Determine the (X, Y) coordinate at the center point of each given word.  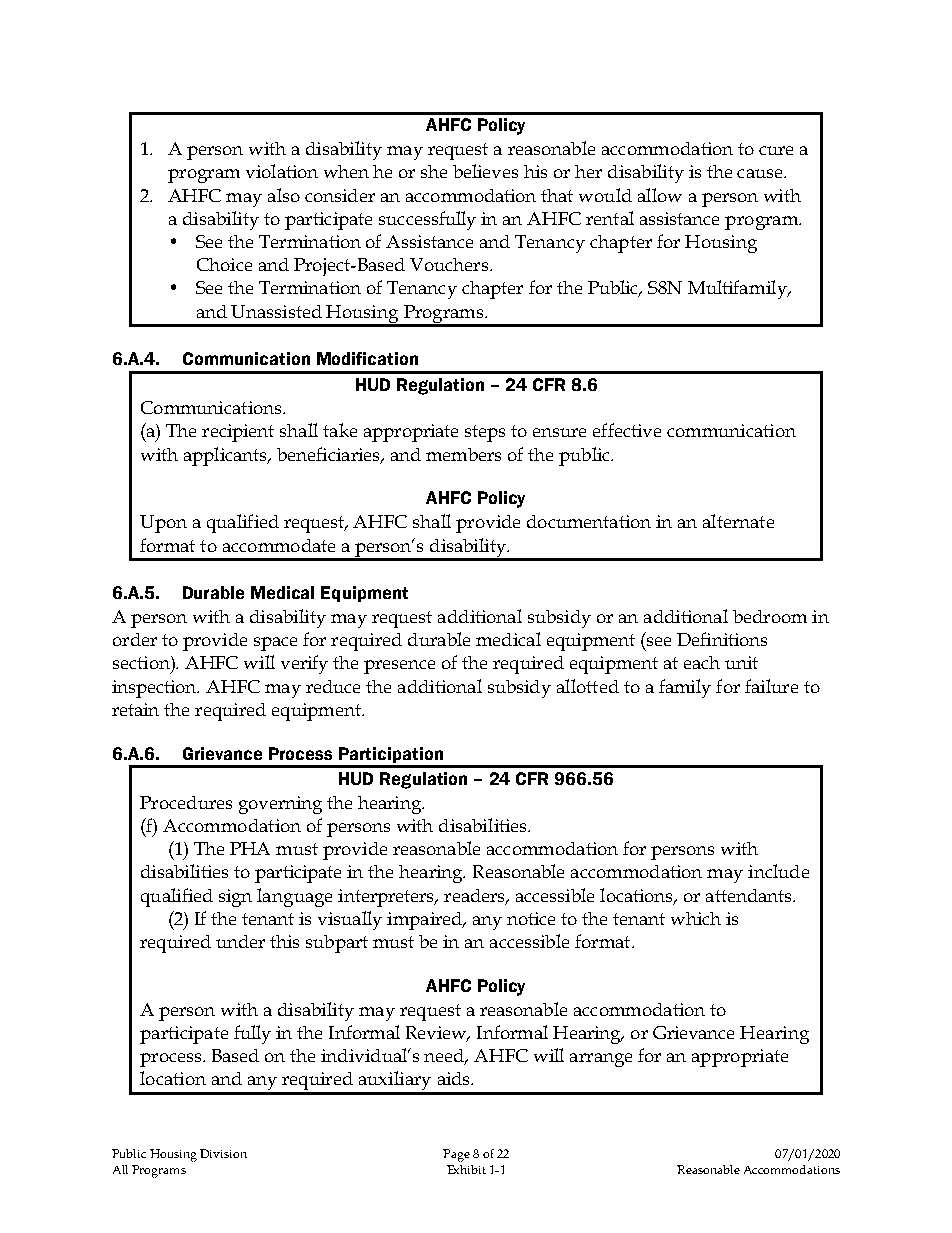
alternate (738, 521)
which (696, 918)
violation (282, 171)
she (434, 171)
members (463, 454)
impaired (426, 921)
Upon (163, 524)
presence (399, 667)
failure (771, 686)
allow (660, 195)
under (240, 941)
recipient (238, 433)
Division (223, 1153)
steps (485, 433)
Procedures (186, 802)
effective (627, 430)
